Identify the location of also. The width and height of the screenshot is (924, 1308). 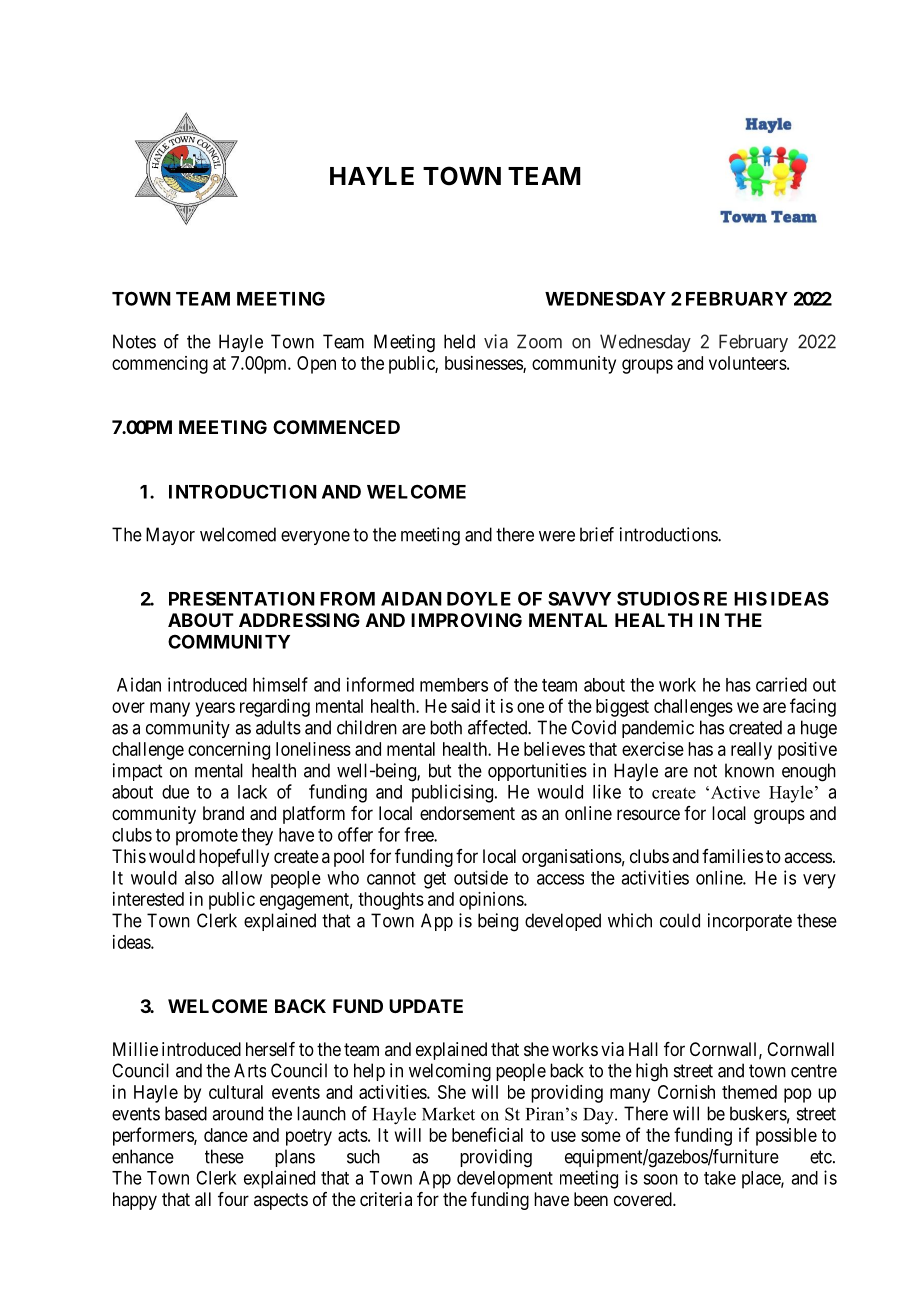
(199, 878).
